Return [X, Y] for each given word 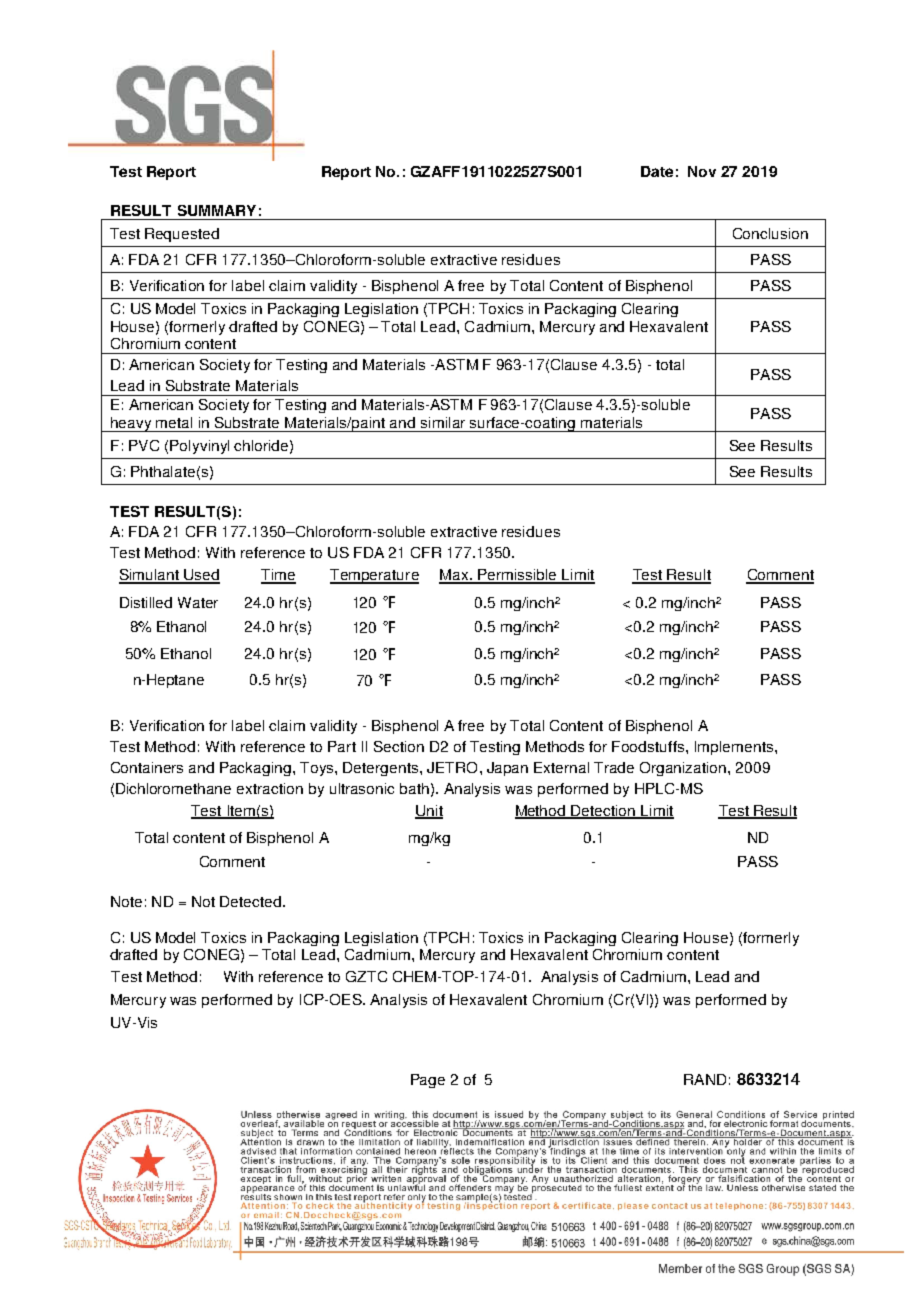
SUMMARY [217, 210]
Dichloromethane [173, 788]
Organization [684, 769]
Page [428, 1081]
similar [443, 422]
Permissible [517, 576]
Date [657, 171]
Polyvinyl [199, 447]
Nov [702, 171]
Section [399, 746]
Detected [252, 901]
